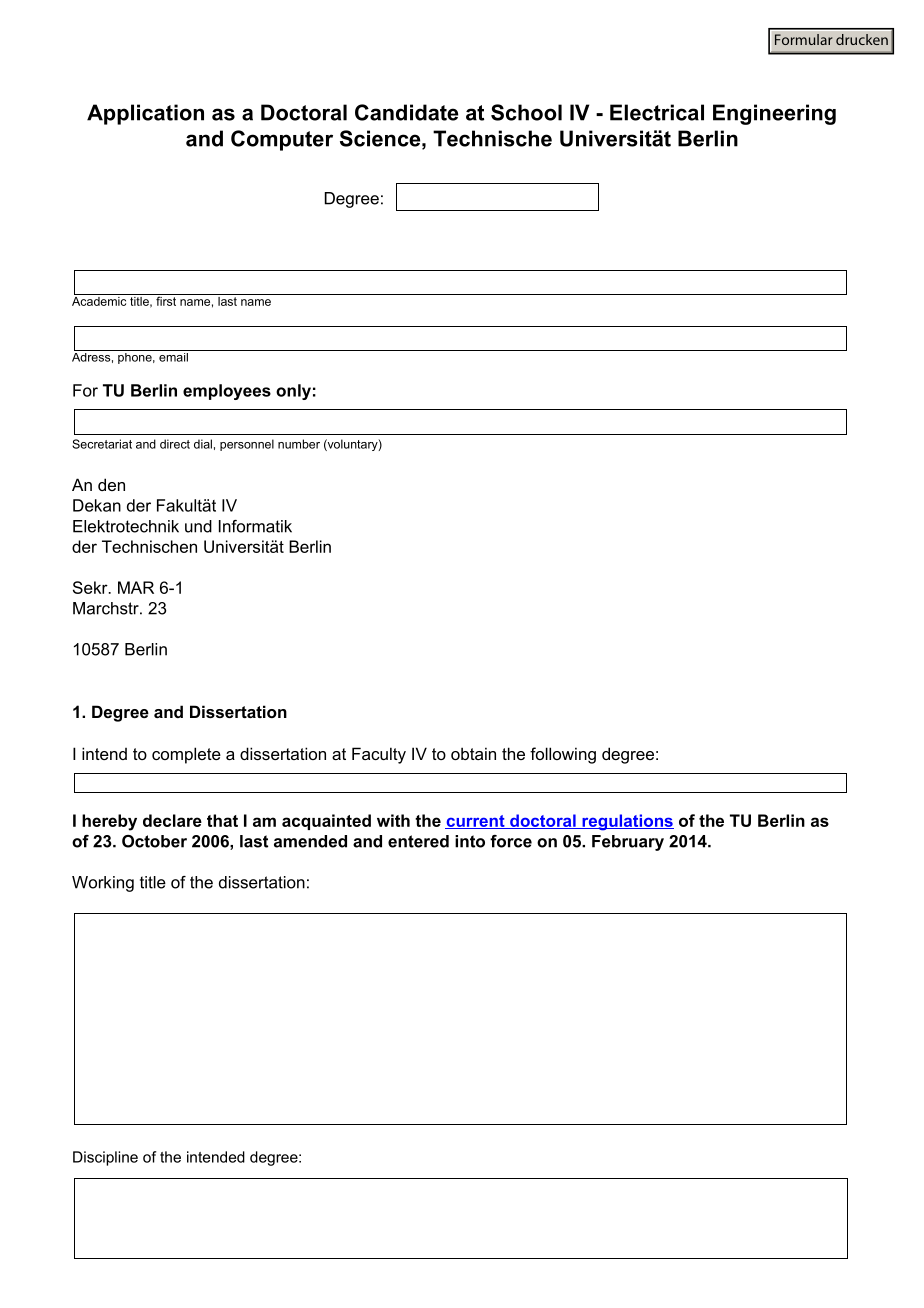 This page has height=1308, width=924. Describe the element at coordinates (473, 753) in the page. I see `obtain` at that location.
